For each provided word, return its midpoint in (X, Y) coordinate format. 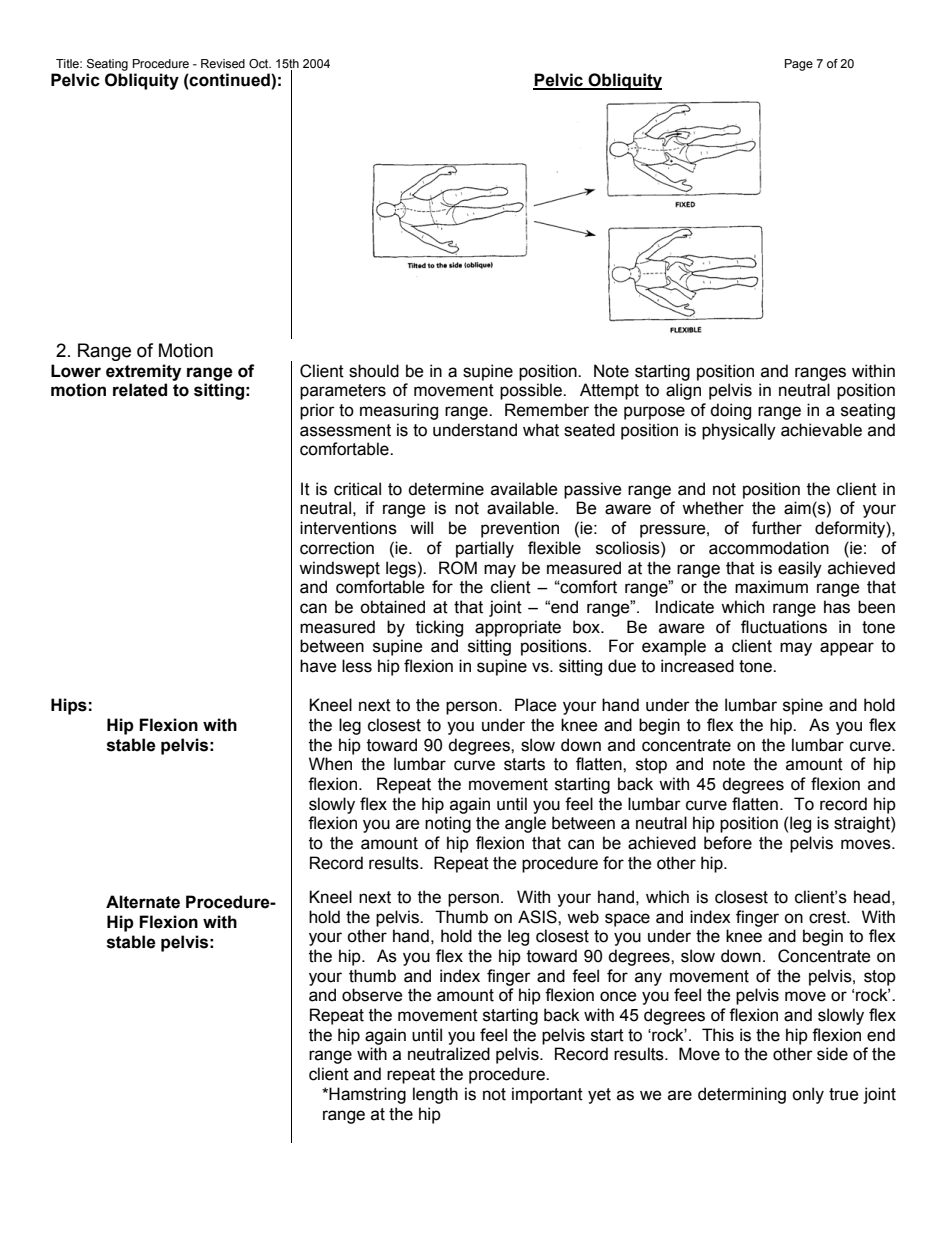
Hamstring (367, 1095)
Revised (223, 63)
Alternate (143, 902)
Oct (260, 63)
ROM (458, 568)
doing (730, 411)
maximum (771, 587)
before (728, 843)
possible (532, 391)
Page (799, 65)
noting (448, 824)
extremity (143, 372)
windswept (339, 569)
